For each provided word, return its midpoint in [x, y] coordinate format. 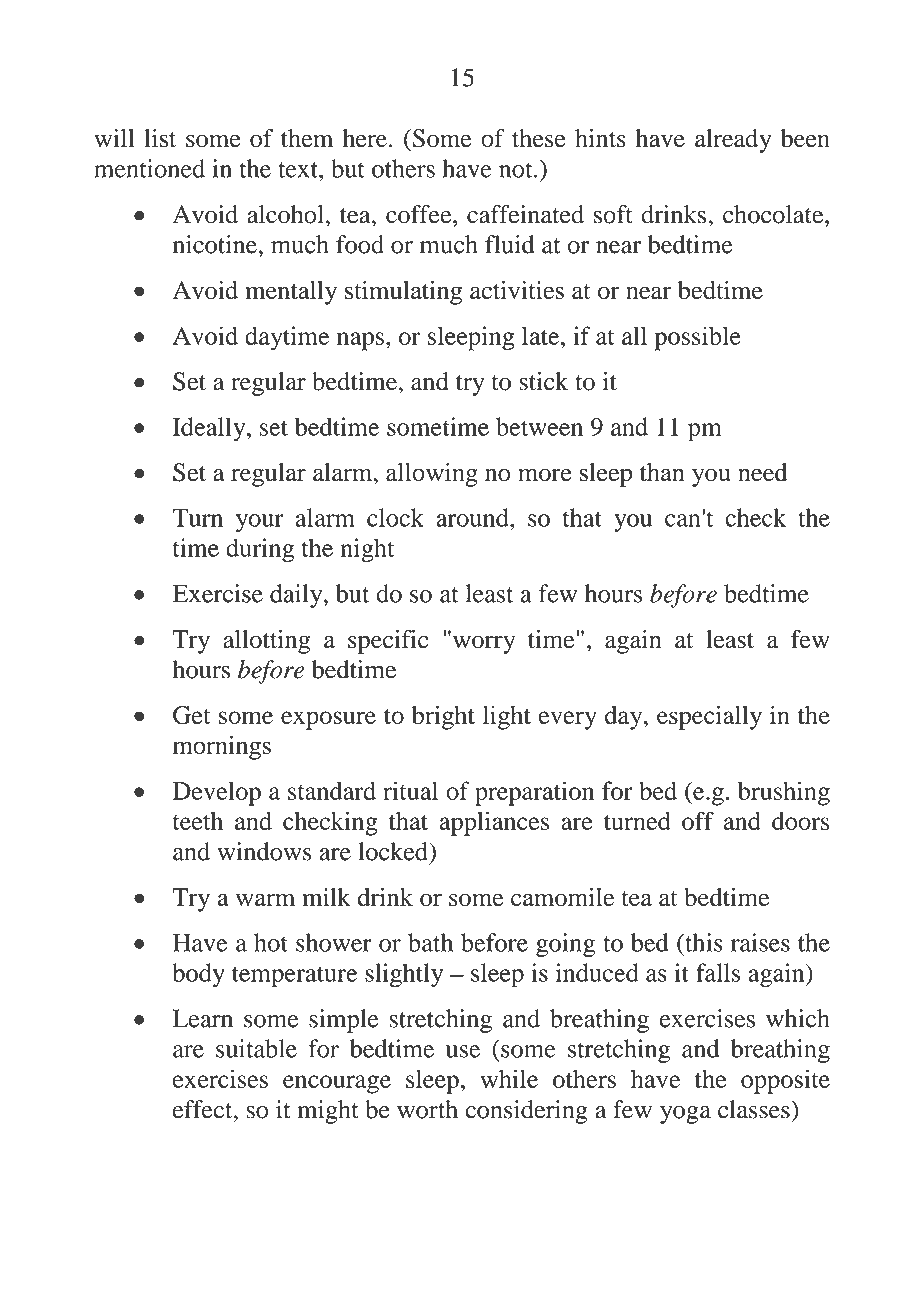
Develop [217, 793]
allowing [432, 475]
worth [427, 1109]
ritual [410, 790]
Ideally [210, 429]
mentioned [149, 168]
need [762, 472]
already [733, 141]
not [517, 170]
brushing [784, 793]
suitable [256, 1048]
